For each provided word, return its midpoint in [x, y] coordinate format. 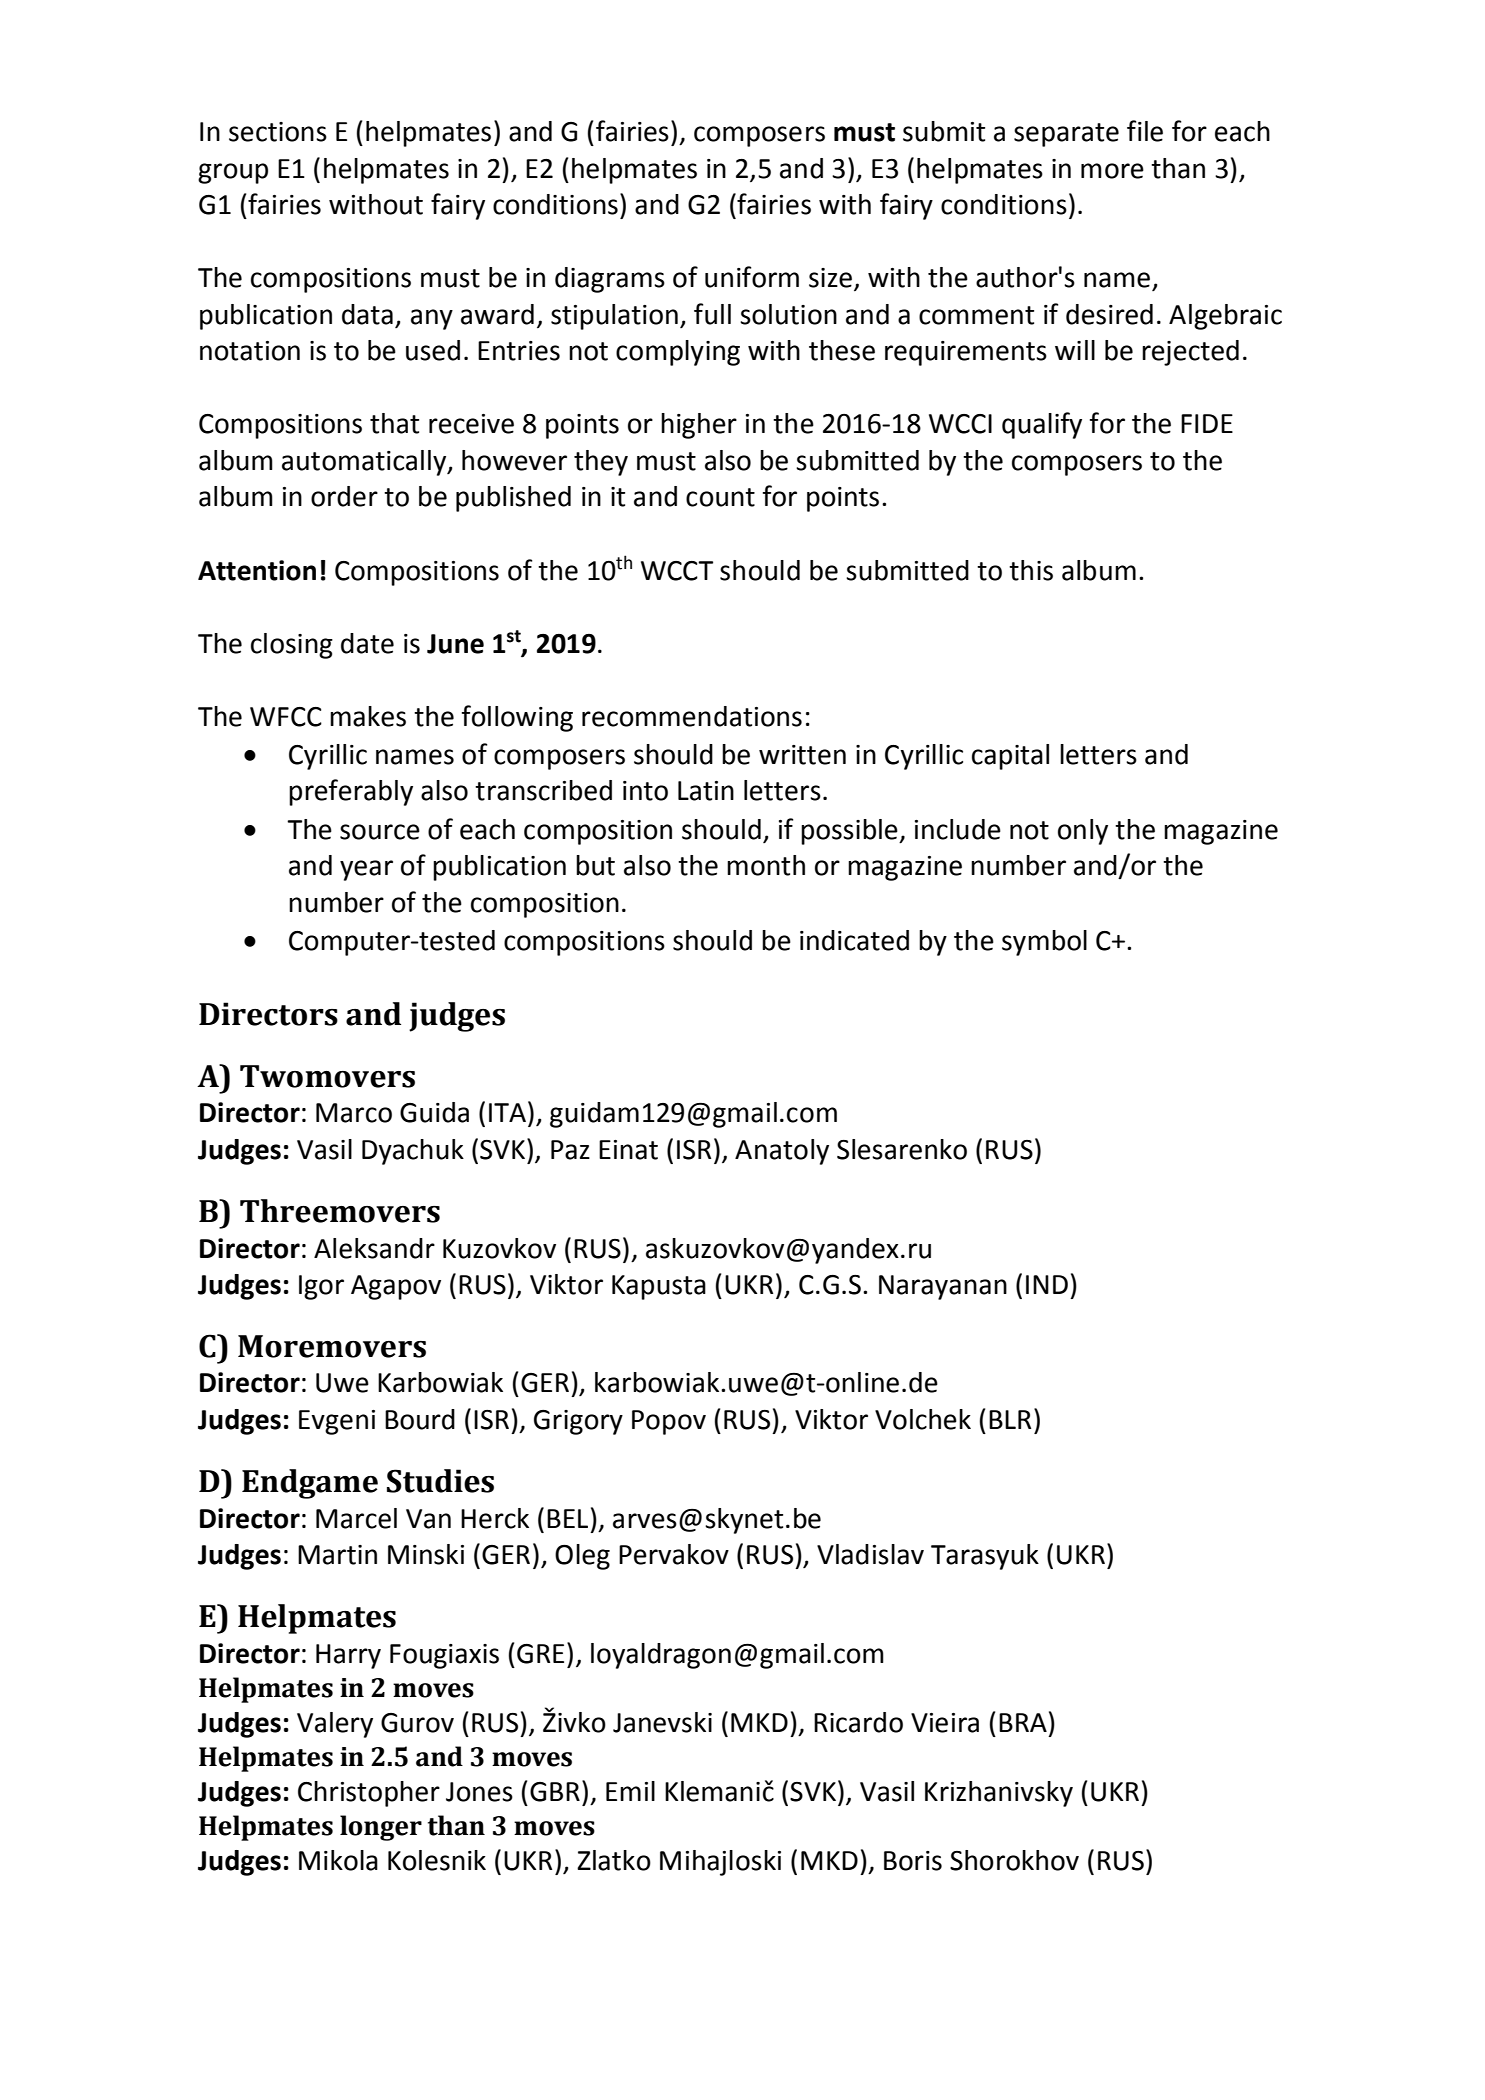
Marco [354, 1113]
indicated [854, 940]
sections [278, 132]
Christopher [369, 1794]
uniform [752, 277]
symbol [1044, 943]
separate [1066, 135]
